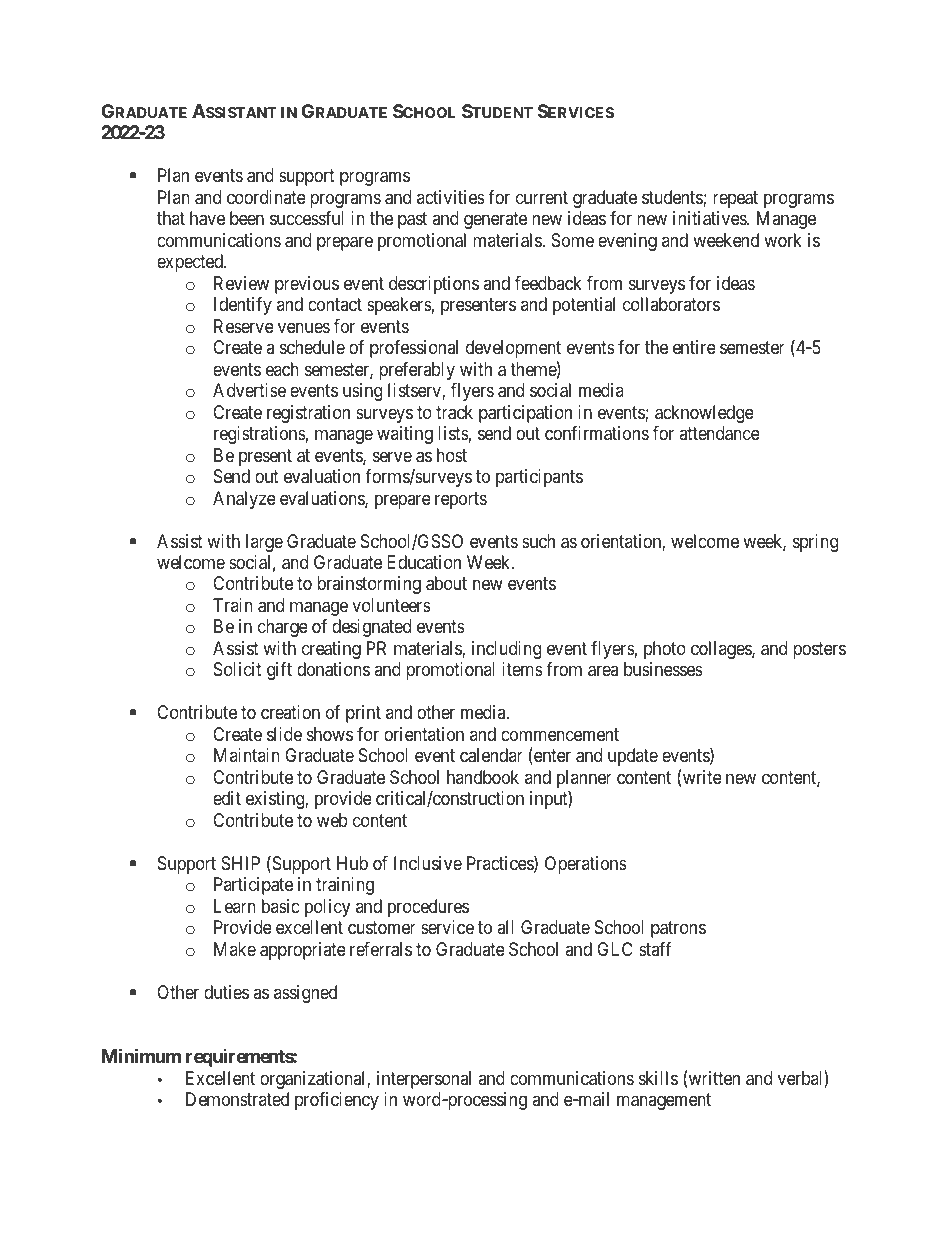 The width and height of the document is (952, 1233). What do you see at coordinates (710, 218) in the document?
I see `initiatives` at bounding box center [710, 218].
